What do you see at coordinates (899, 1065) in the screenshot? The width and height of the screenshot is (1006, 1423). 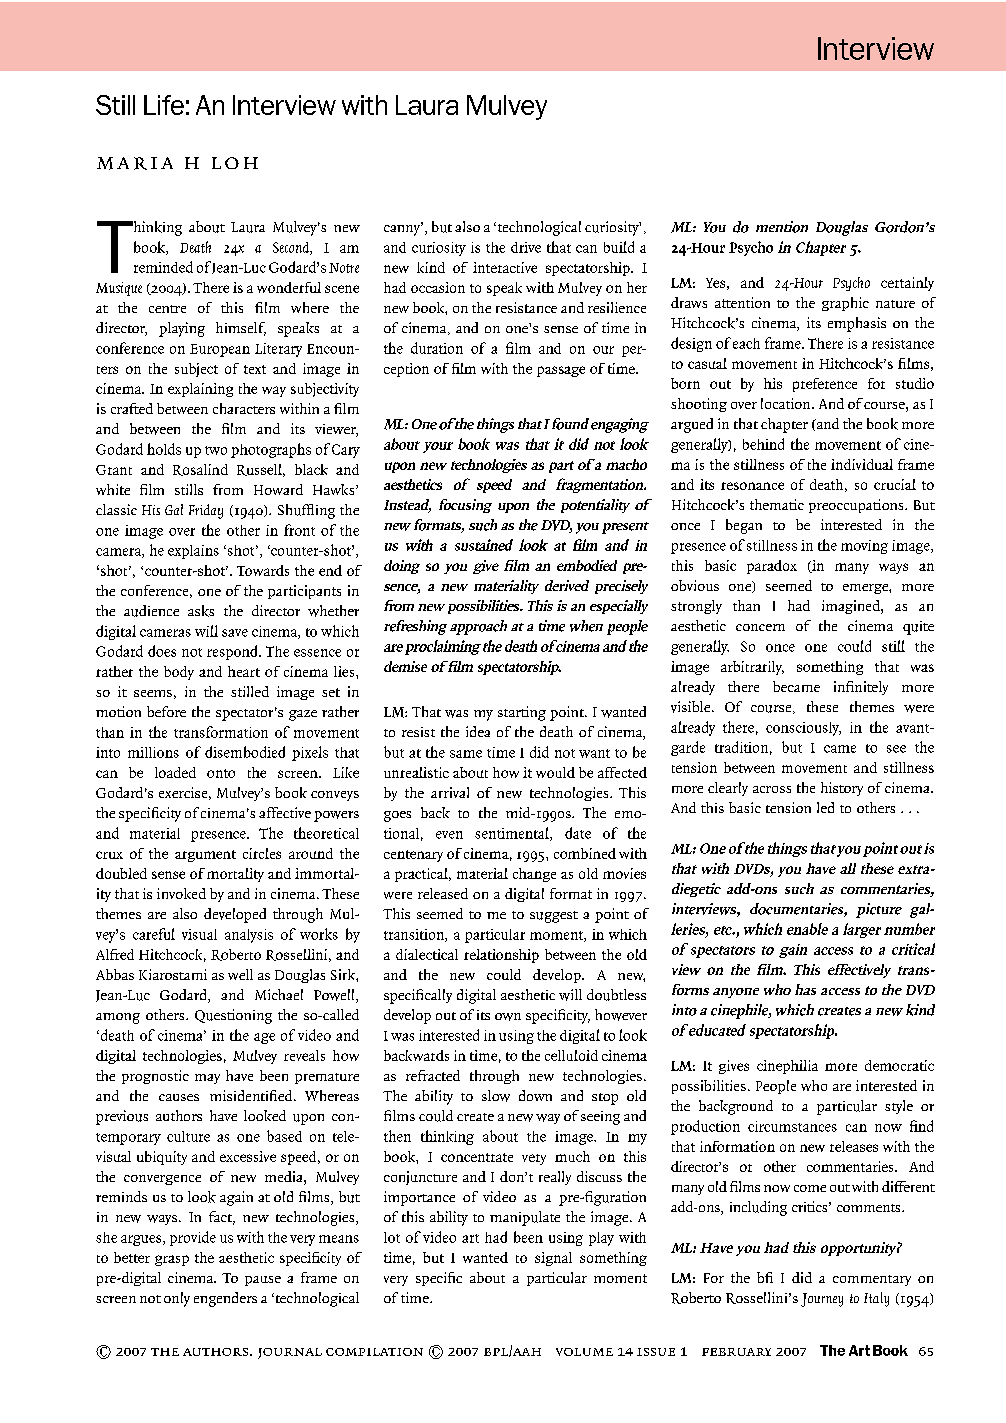 I see `democratic` at bounding box center [899, 1065].
